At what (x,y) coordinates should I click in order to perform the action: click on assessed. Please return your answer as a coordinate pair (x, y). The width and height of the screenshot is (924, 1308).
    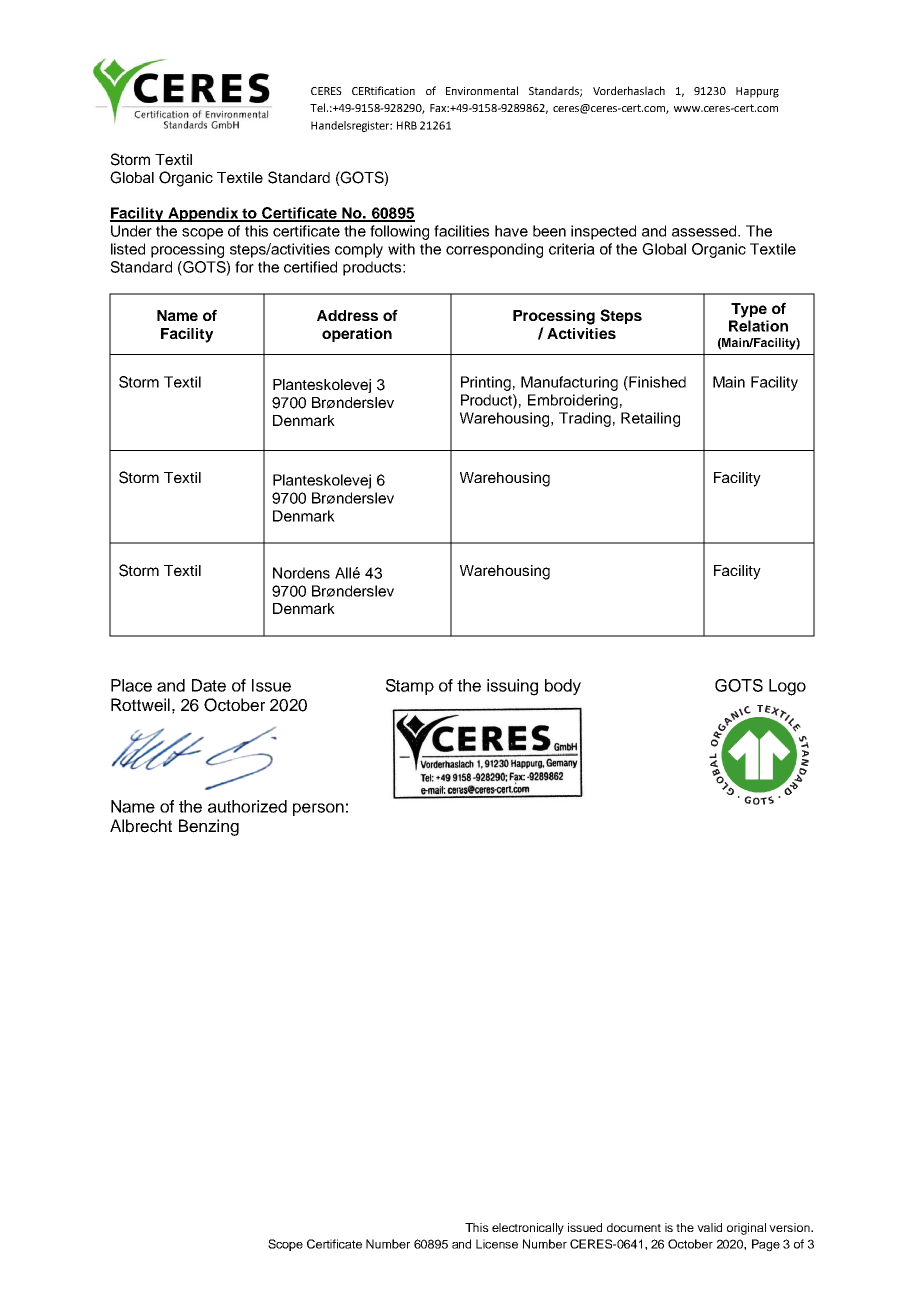
    Looking at the image, I should click on (705, 231).
